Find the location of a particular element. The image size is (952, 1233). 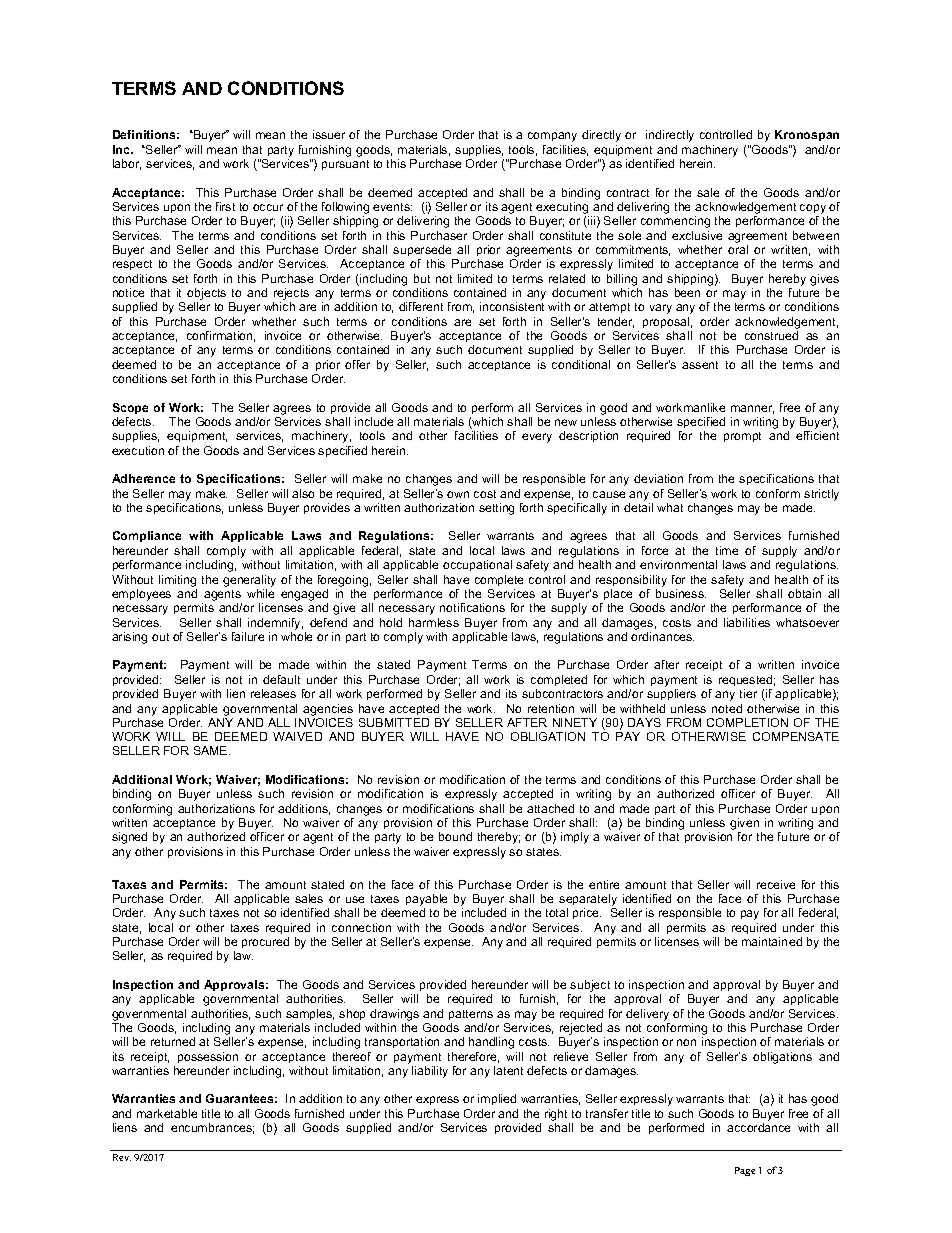

Adherence is located at coordinates (143, 478).
